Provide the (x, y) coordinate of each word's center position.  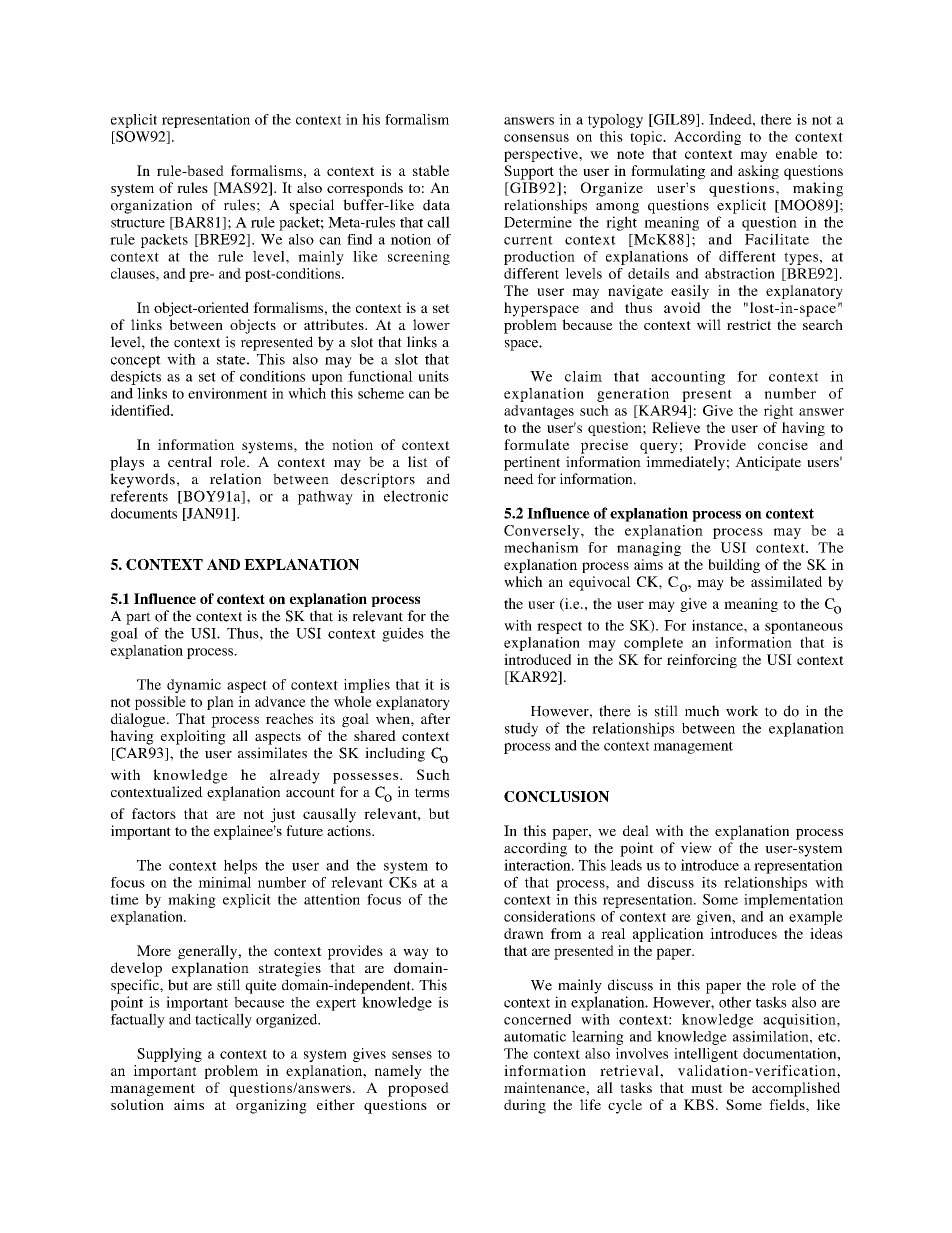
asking (758, 172)
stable (431, 170)
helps (240, 866)
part (138, 618)
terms (432, 793)
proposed (418, 1089)
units (433, 376)
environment (227, 393)
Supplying (169, 1055)
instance (718, 625)
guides (403, 634)
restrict (749, 324)
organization (151, 206)
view (696, 848)
